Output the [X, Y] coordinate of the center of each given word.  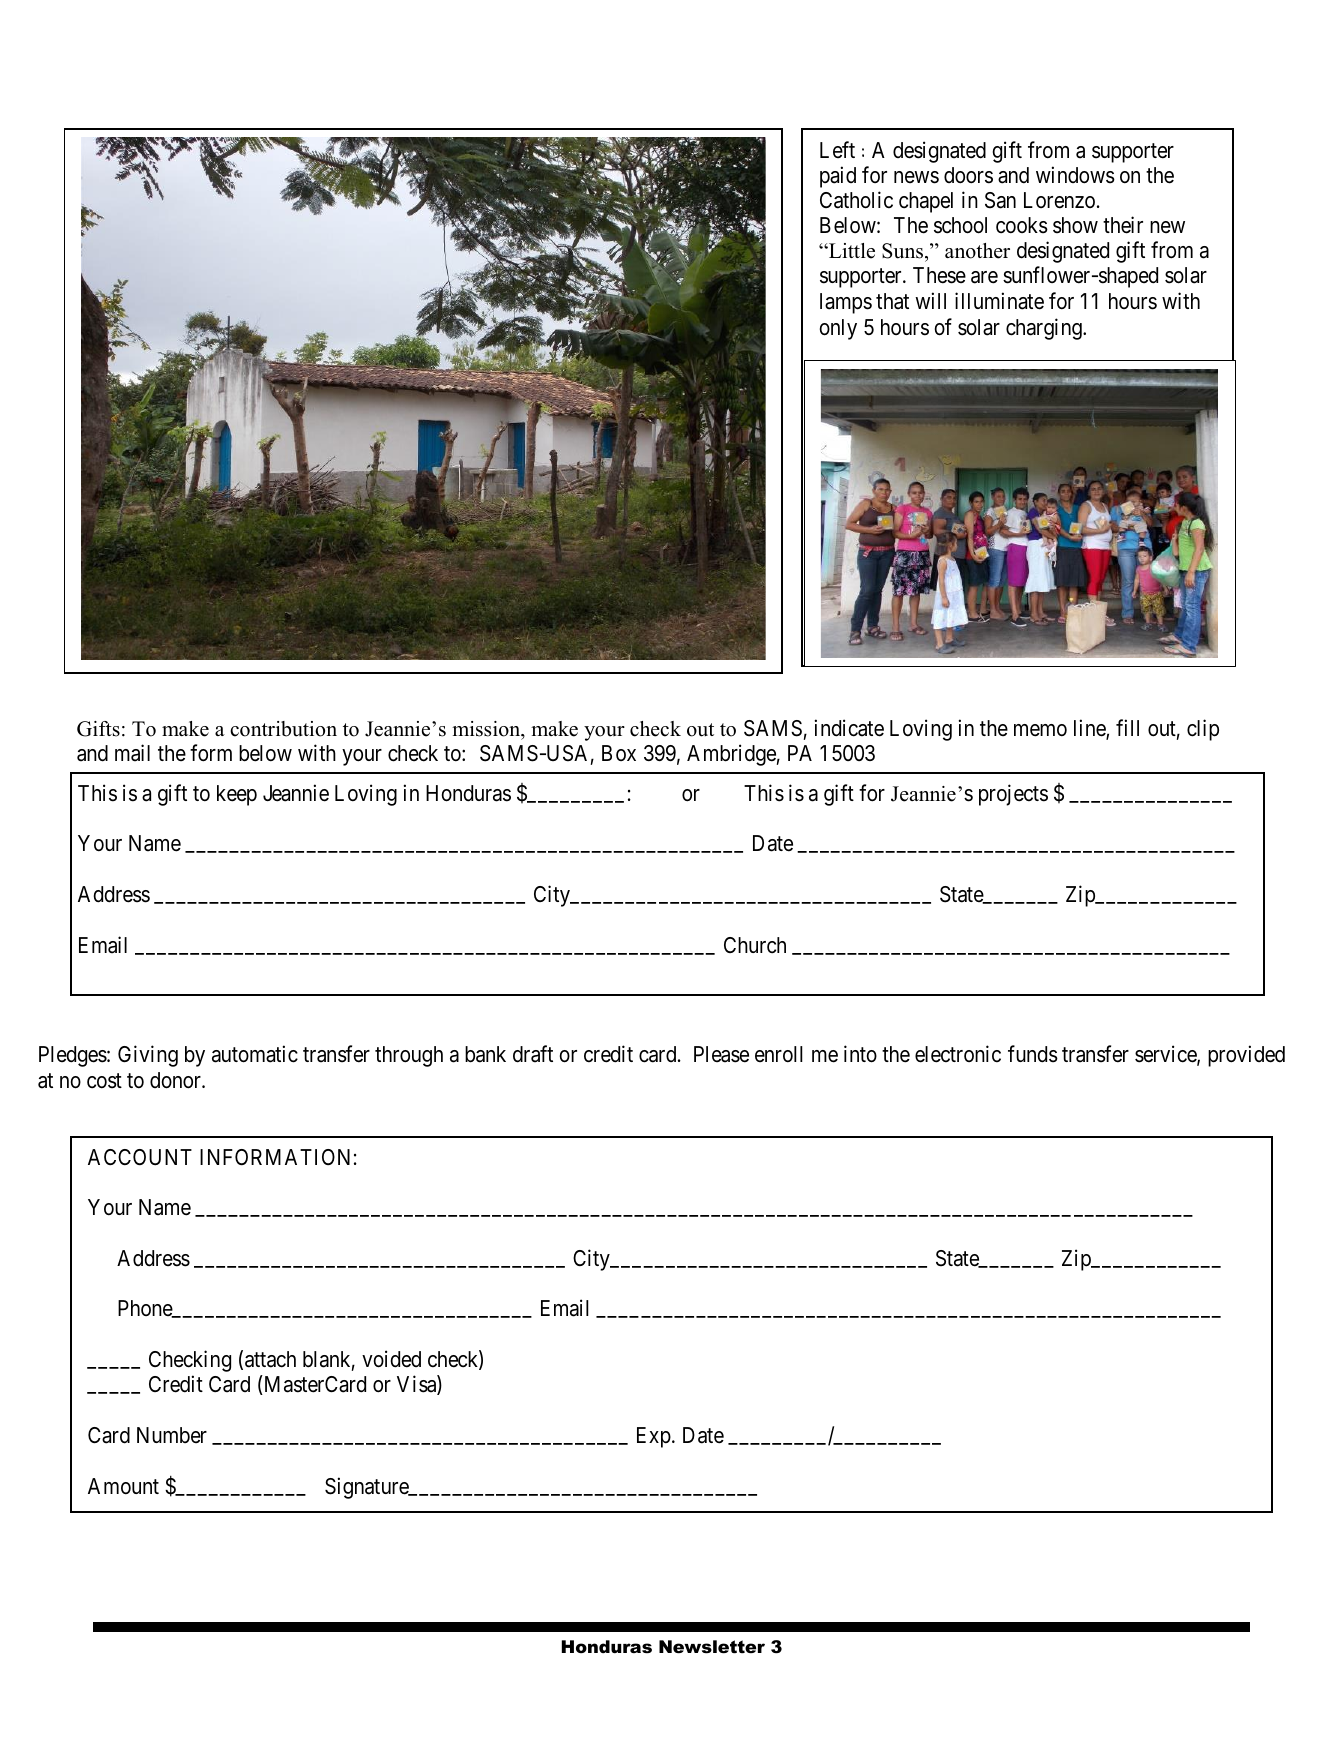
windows [1075, 175]
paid [838, 177]
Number [172, 1435]
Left [837, 149]
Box [619, 753]
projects [1013, 795]
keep [237, 795]
